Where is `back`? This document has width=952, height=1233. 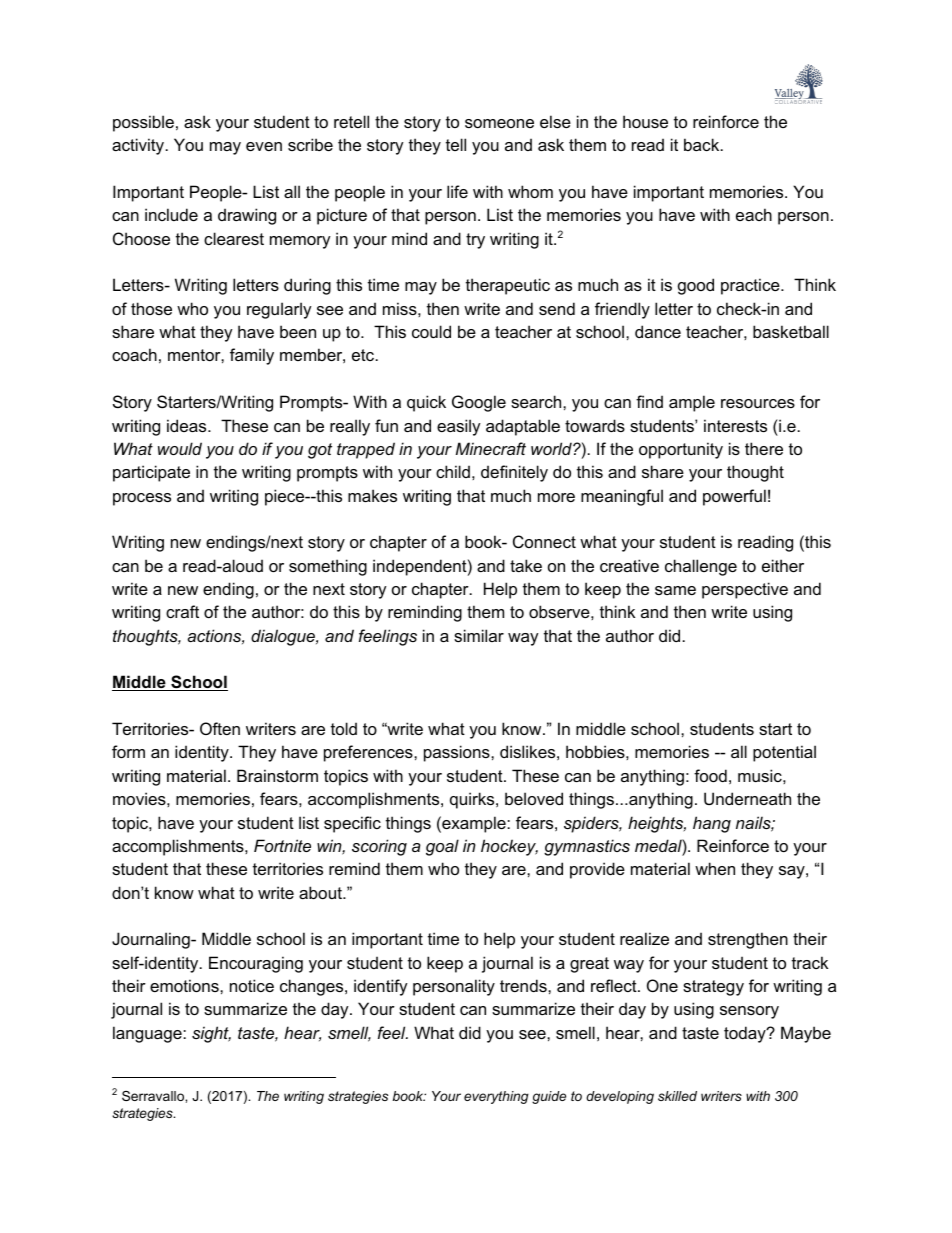 back is located at coordinates (703, 144).
